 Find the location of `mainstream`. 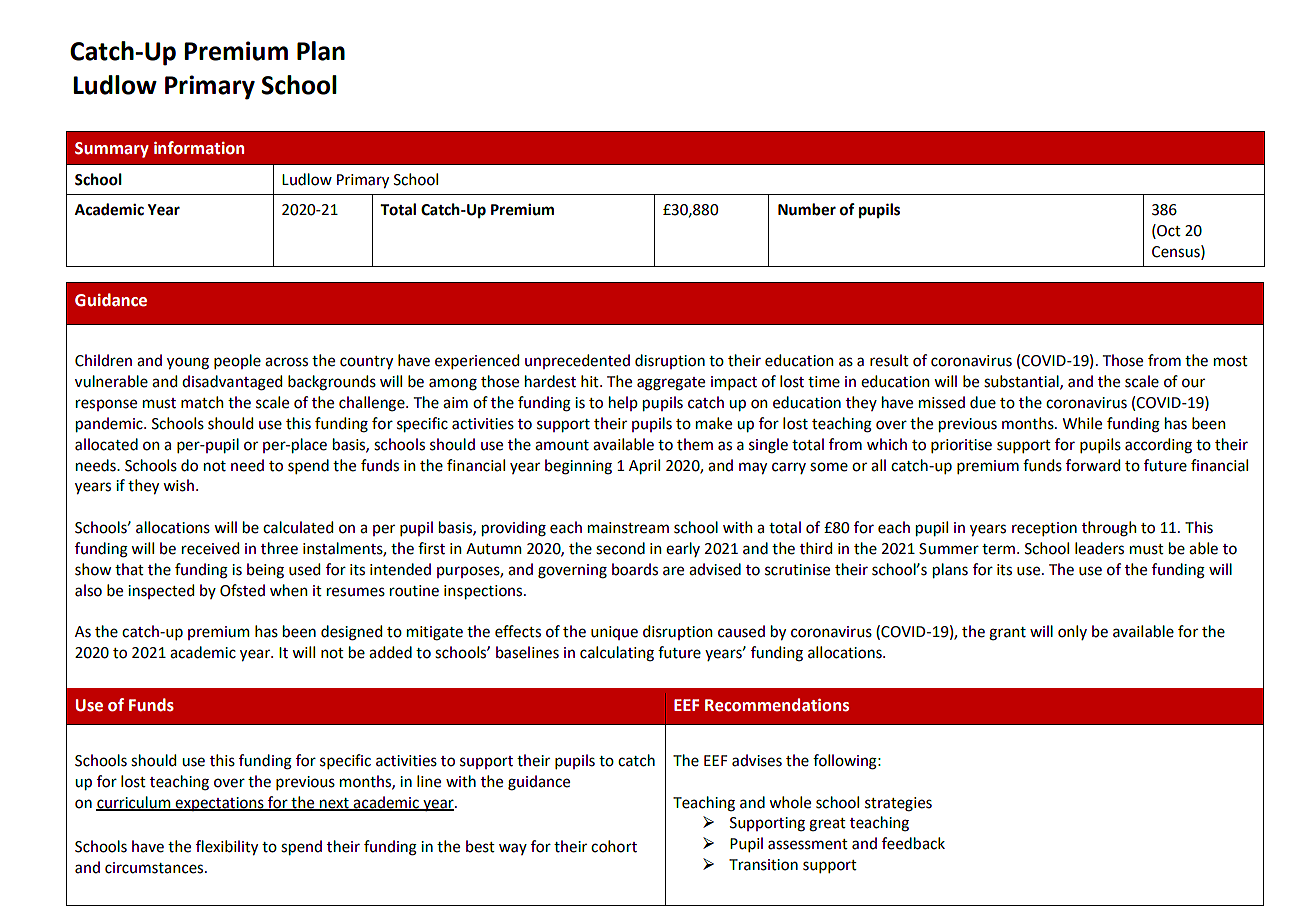

mainstream is located at coordinates (628, 528).
